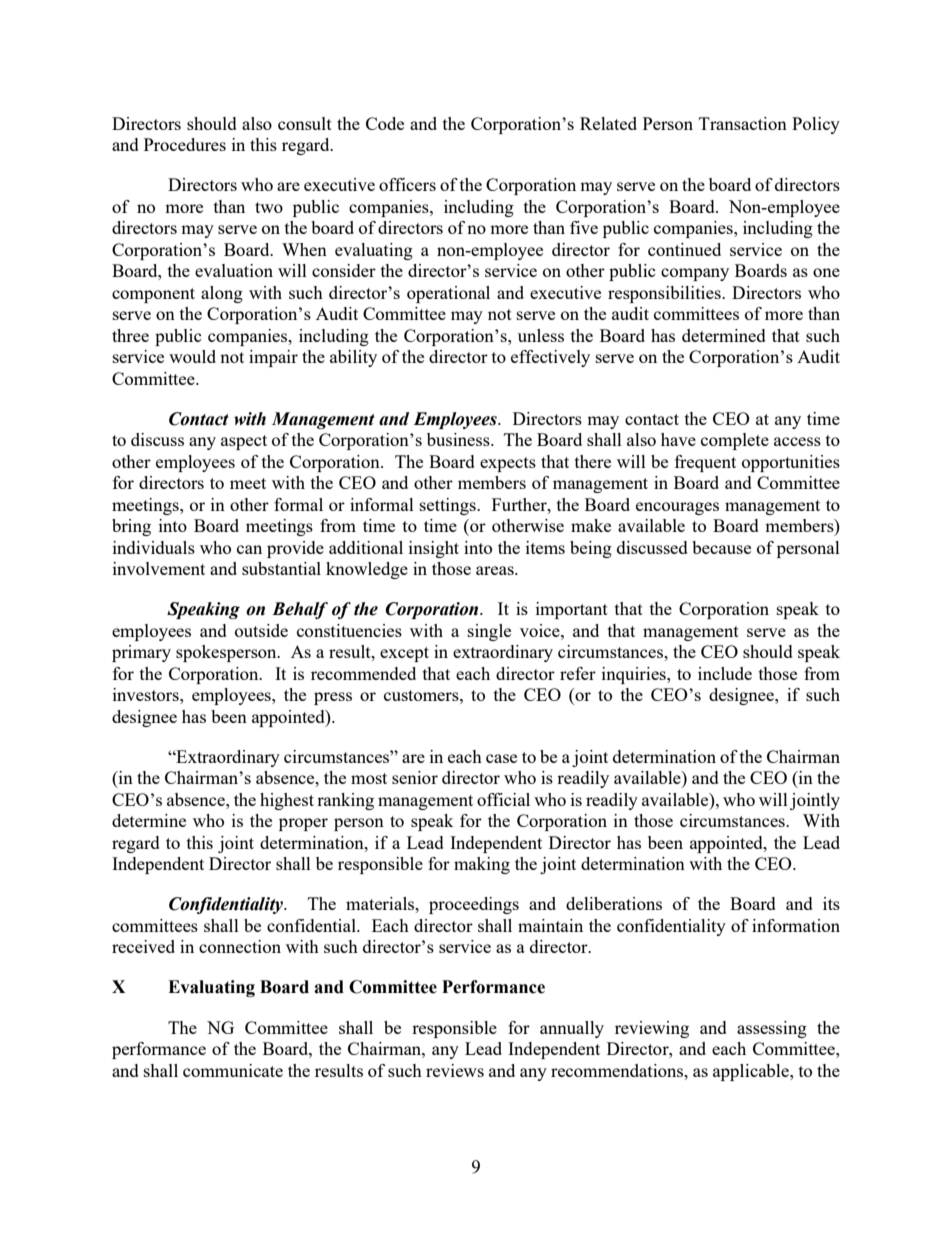 The height and width of the page is (1233, 952). Describe the element at coordinates (407, 184) in the page. I see `officers` at that location.
